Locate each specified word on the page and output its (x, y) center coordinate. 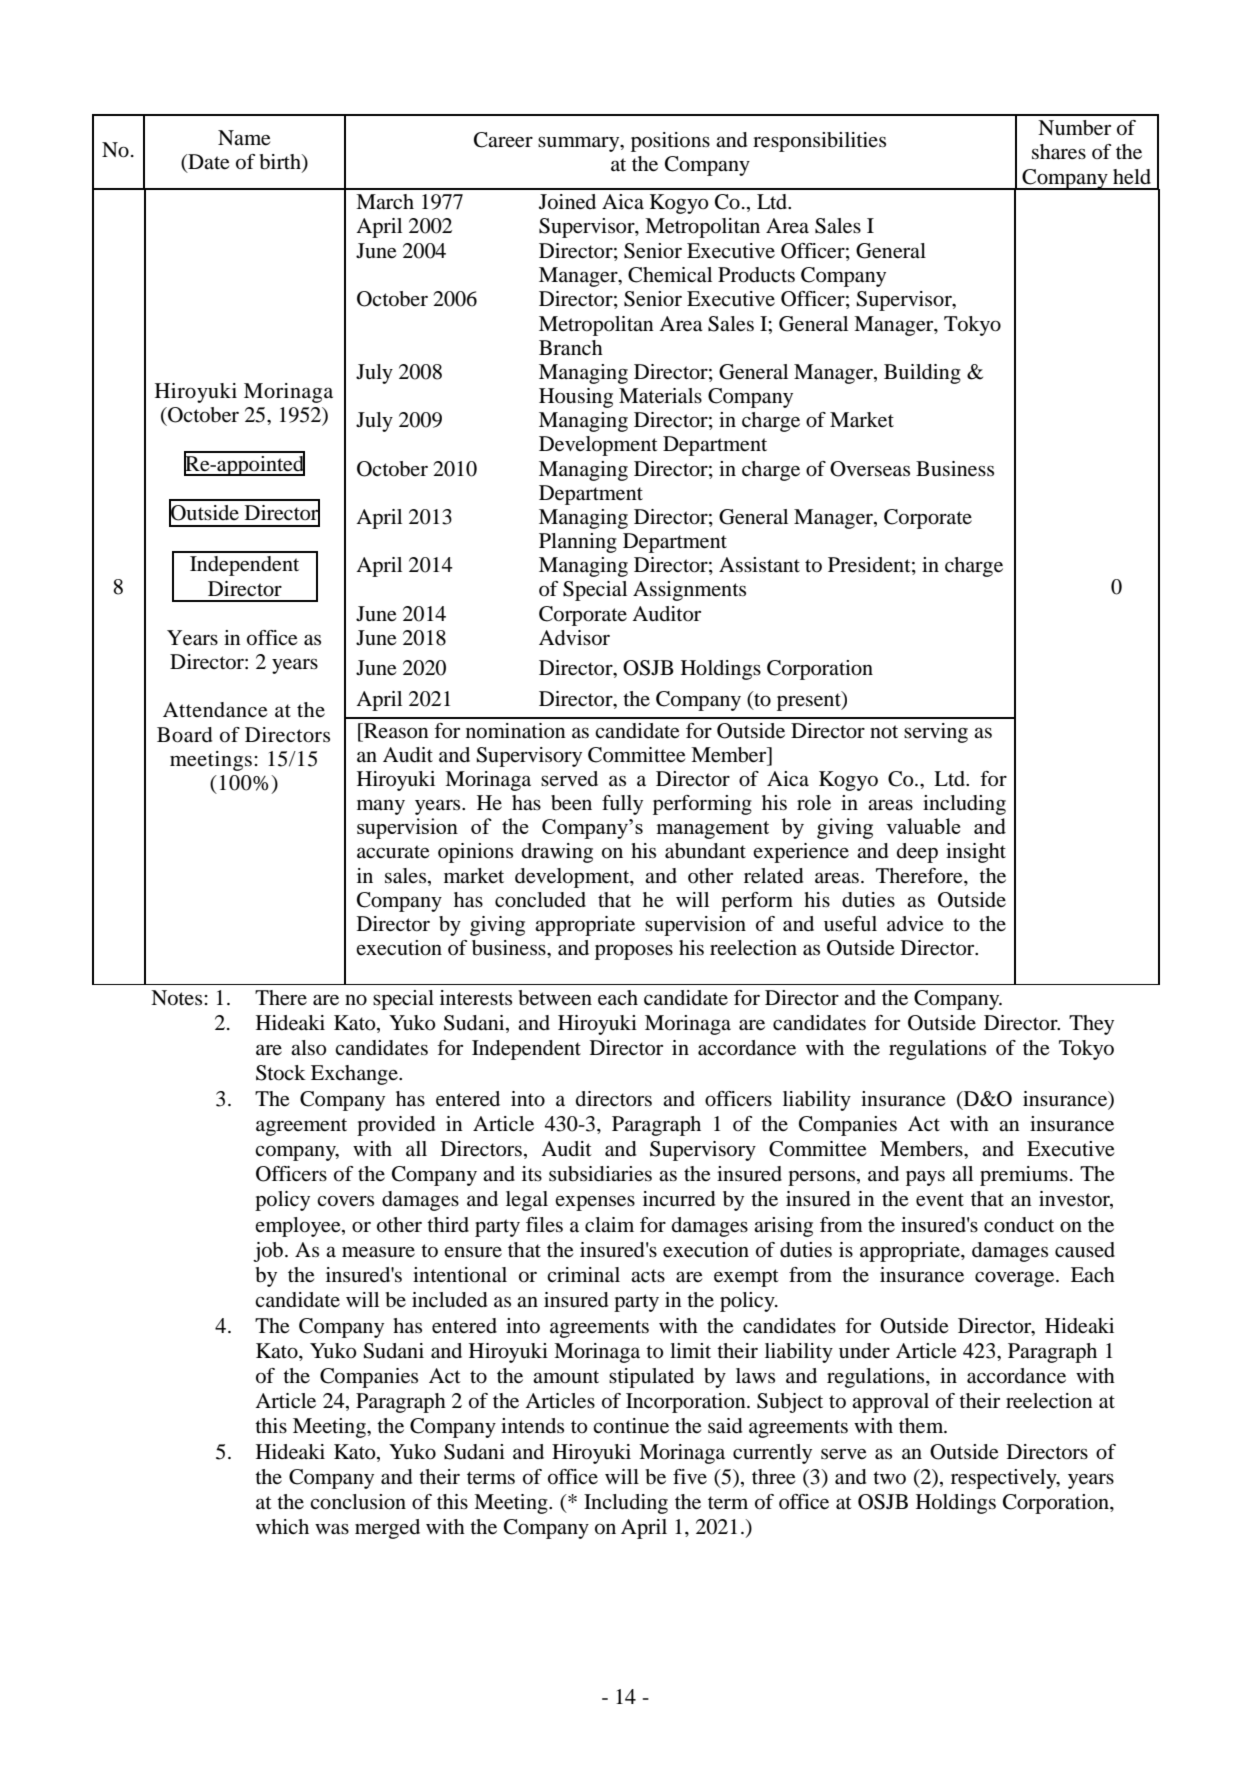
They (1091, 1025)
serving (936, 733)
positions (670, 142)
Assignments (689, 591)
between (555, 998)
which (282, 1526)
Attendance (215, 710)
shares (1059, 152)
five (690, 1476)
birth (281, 163)
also (308, 1048)
